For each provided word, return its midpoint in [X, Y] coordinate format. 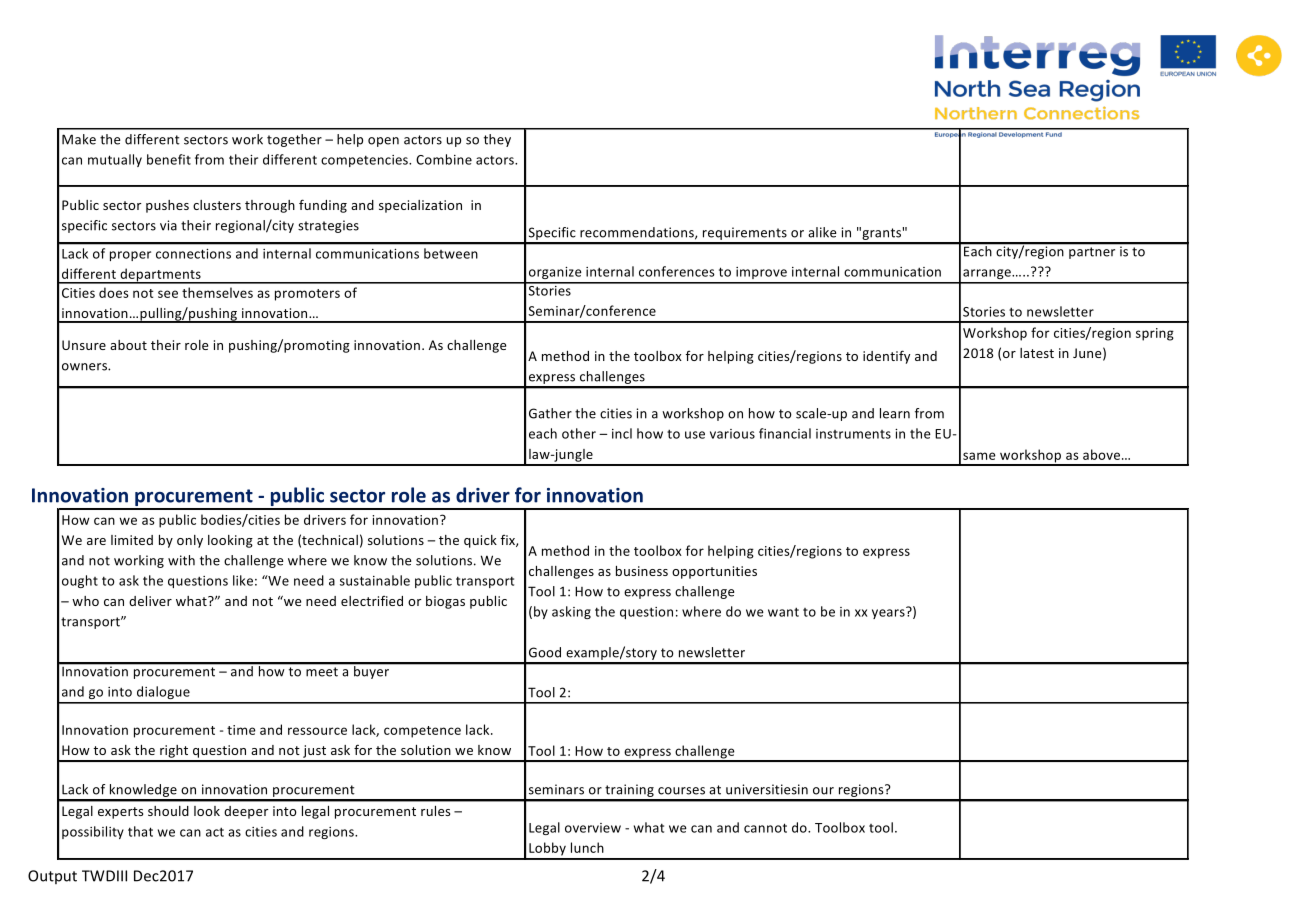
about [128, 345]
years [889, 613]
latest [1037, 353]
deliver [150, 601]
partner [1092, 253]
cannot [765, 828]
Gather [550, 413]
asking [571, 612]
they [497, 140]
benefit [169, 159]
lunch [587, 847]
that [140, 831]
